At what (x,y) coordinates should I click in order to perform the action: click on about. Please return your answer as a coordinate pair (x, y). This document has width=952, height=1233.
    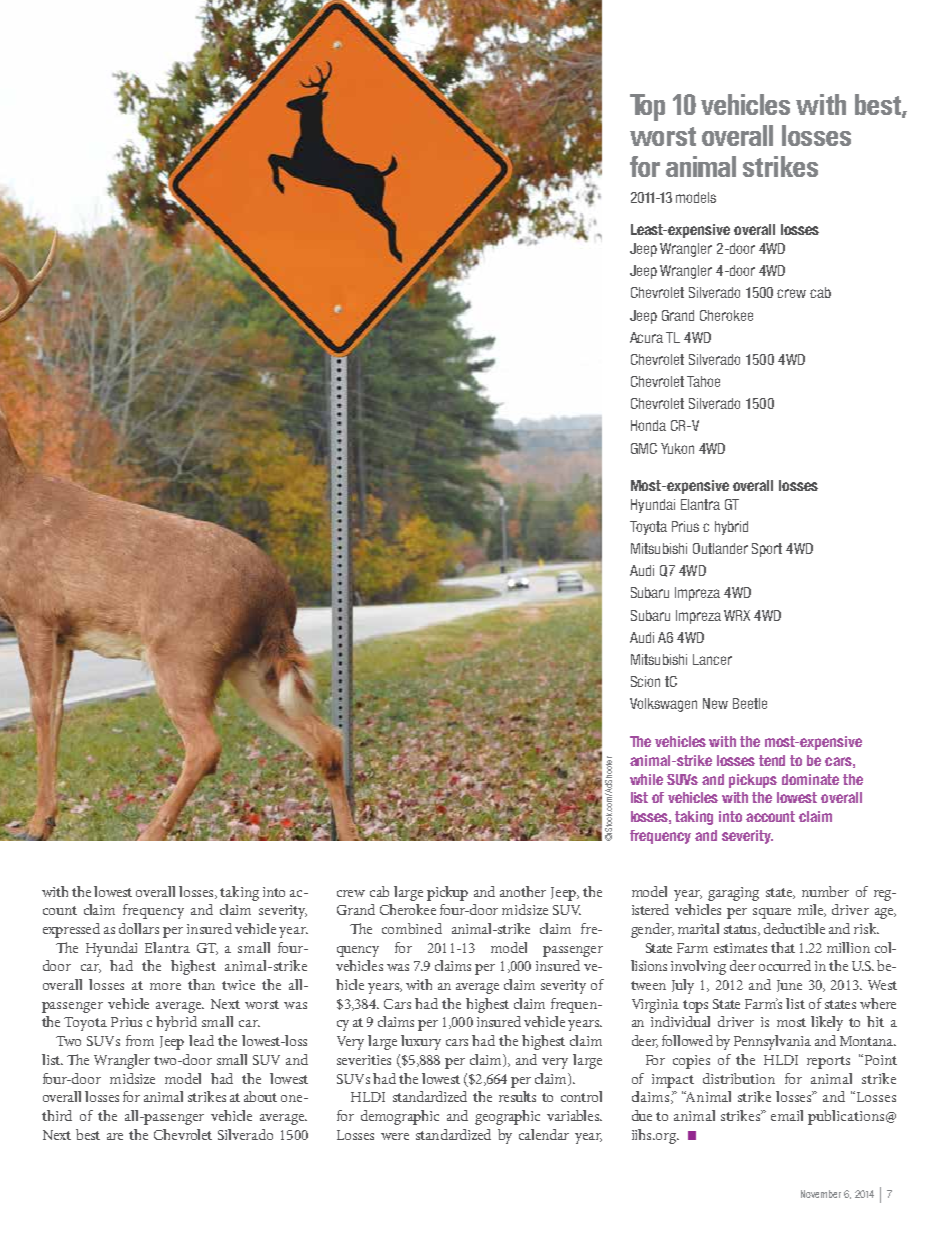
    Looking at the image, I should click on (260, 1096).
